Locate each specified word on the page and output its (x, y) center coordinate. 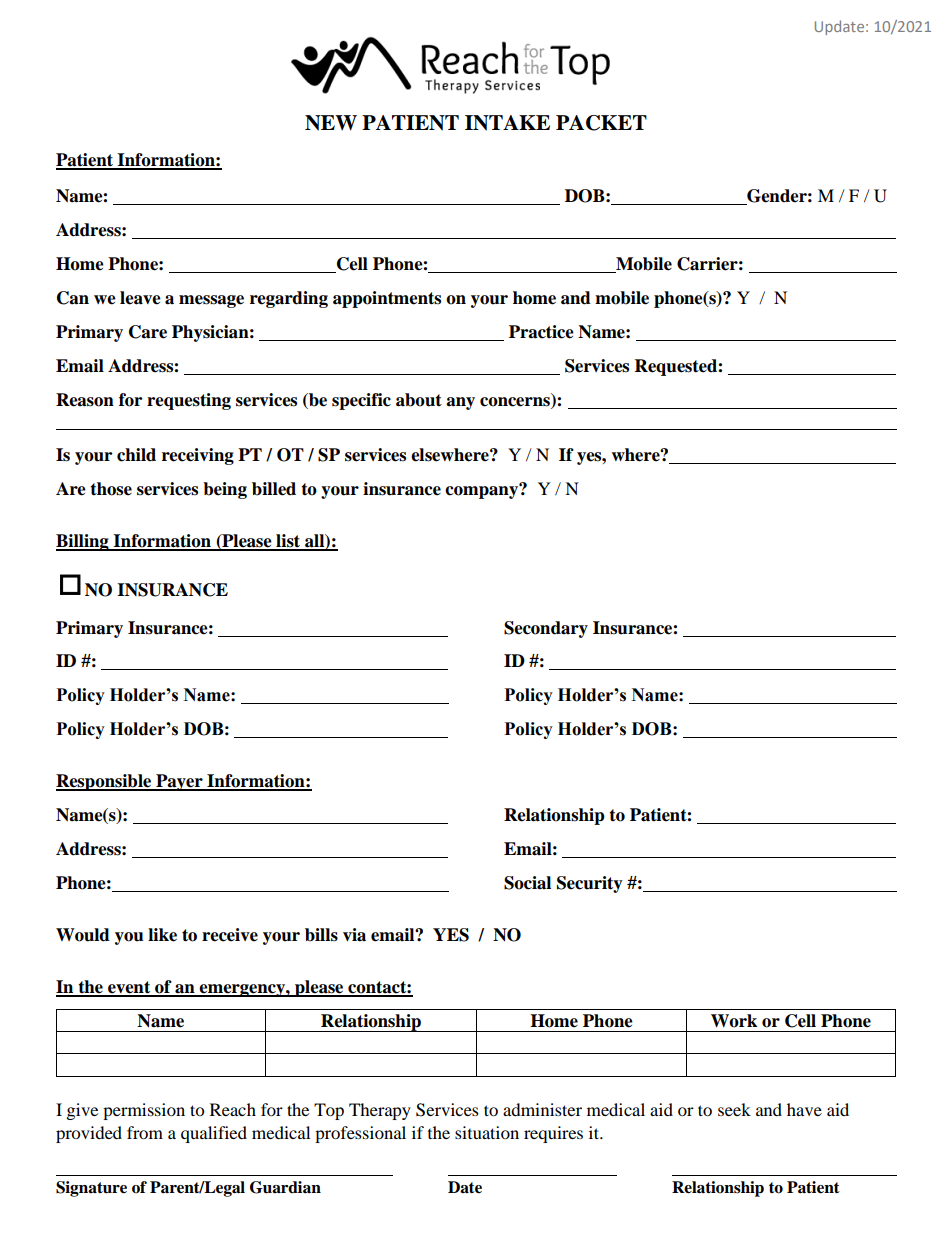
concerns (516, 403)
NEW (331, 123)
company (482, 491)
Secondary (546, 629)
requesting (189, 401)
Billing (83, 542)
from (145, 1132)
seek (734, 1109)
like (162, 935)
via (354, 935)
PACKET (601, 123)
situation (487, 1132)
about (419, 400)
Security (590, 884)
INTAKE (507, 123)
